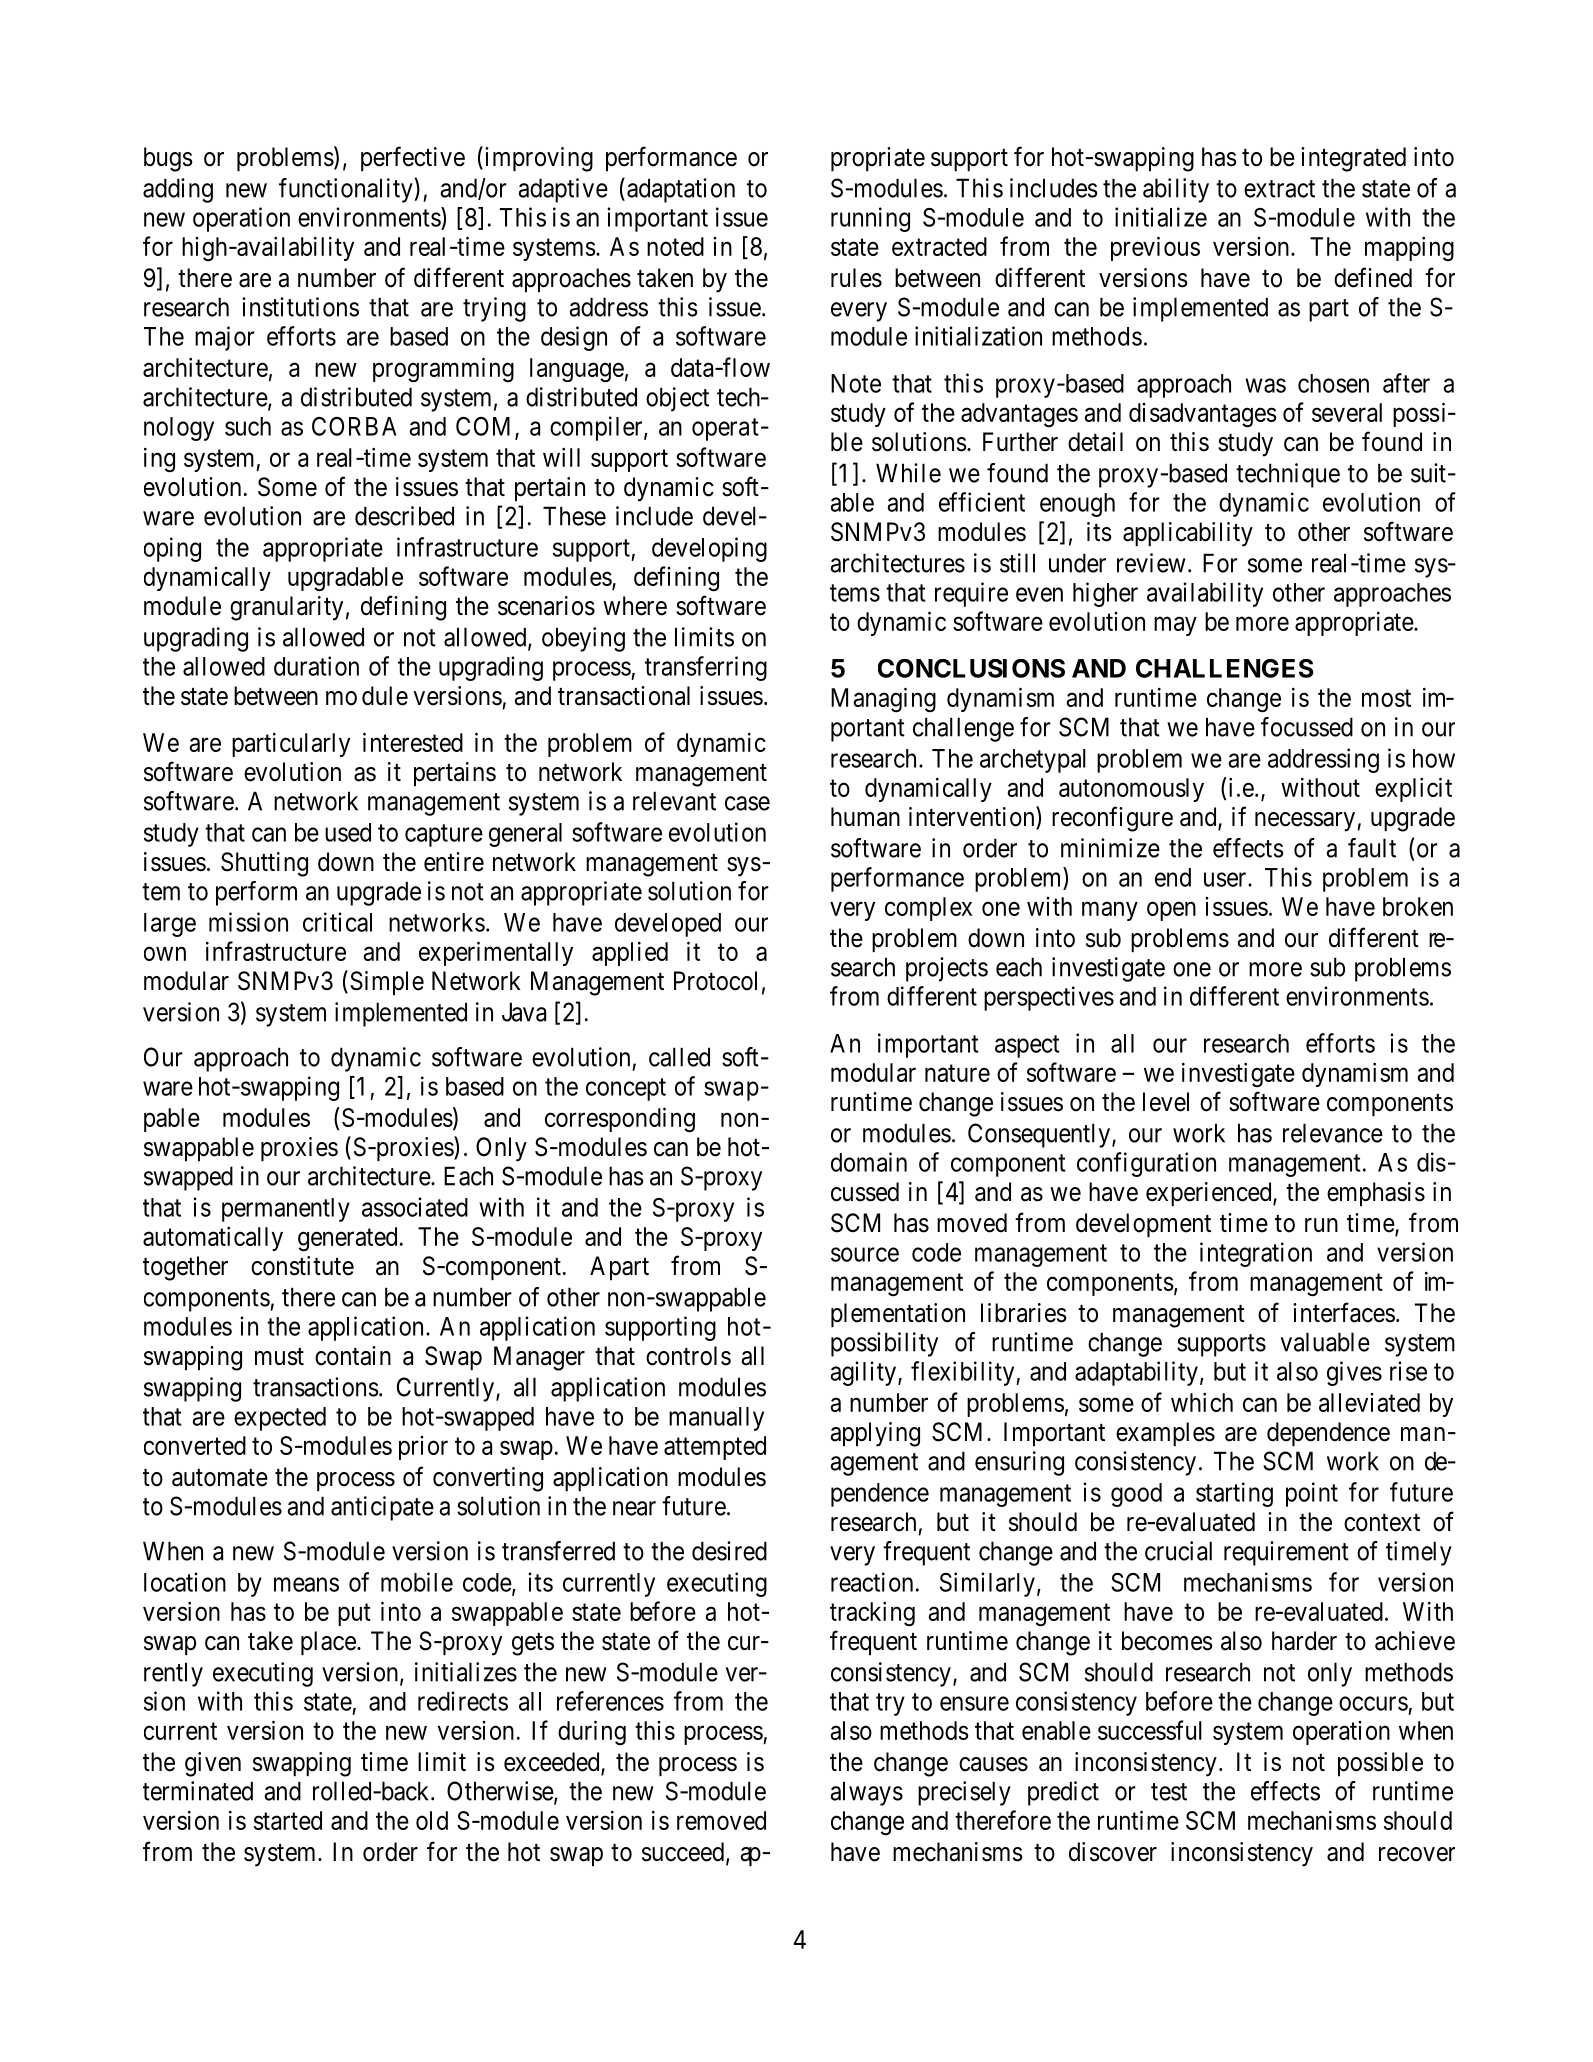 The image size is (1593, 2062). Describe the element at coordinates (347, 190) in the screenshot. I see `functionality` at that location.
